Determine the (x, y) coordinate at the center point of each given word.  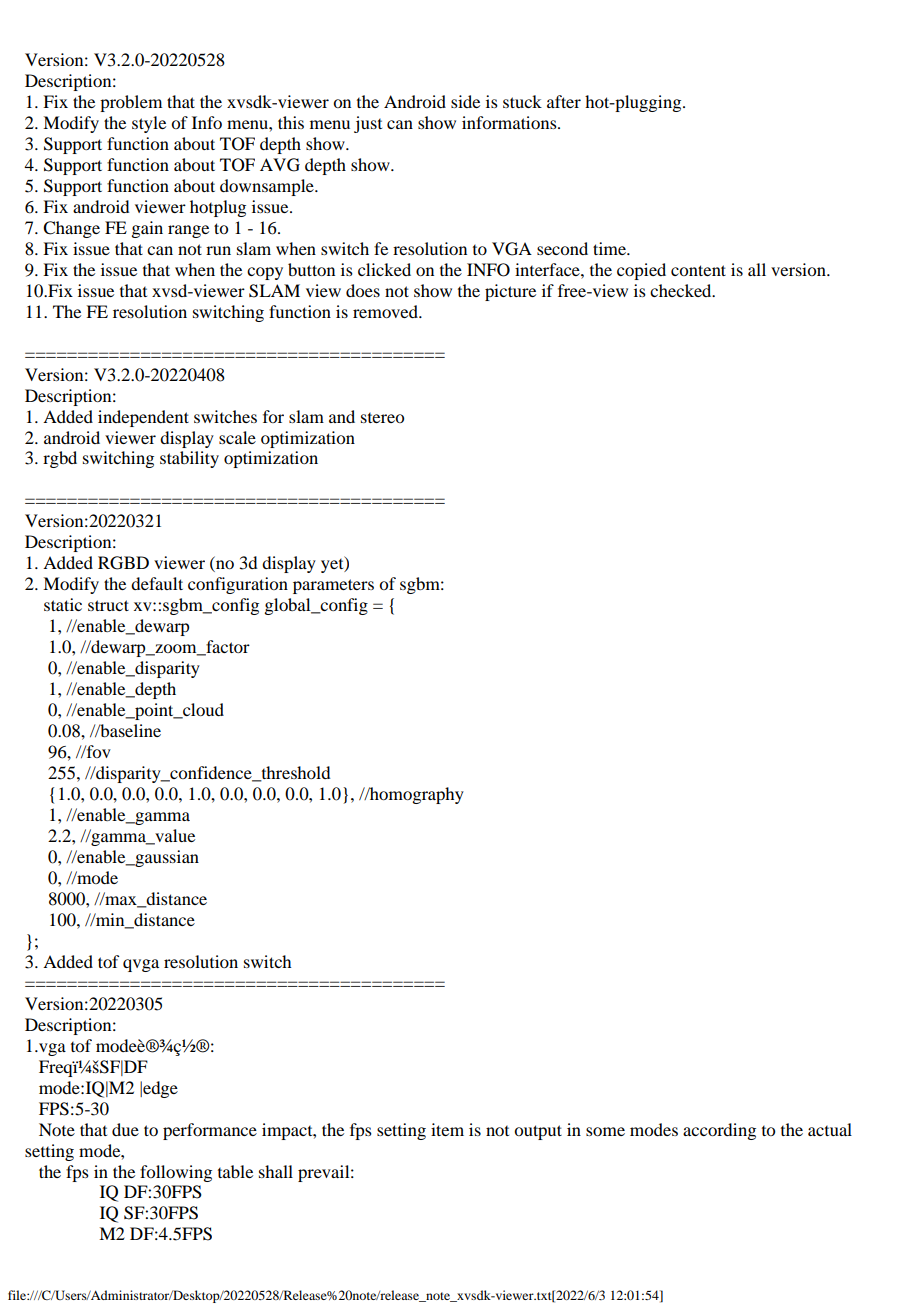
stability (189, 459)
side (465, 101)
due (125, 1129)
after (564, 101)
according (719, 1131)
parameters (333, 586)
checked (682, 290)
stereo (382, 418)
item (447, 1129)
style (149, 124)
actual (830, 1129)
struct (108, 605)
